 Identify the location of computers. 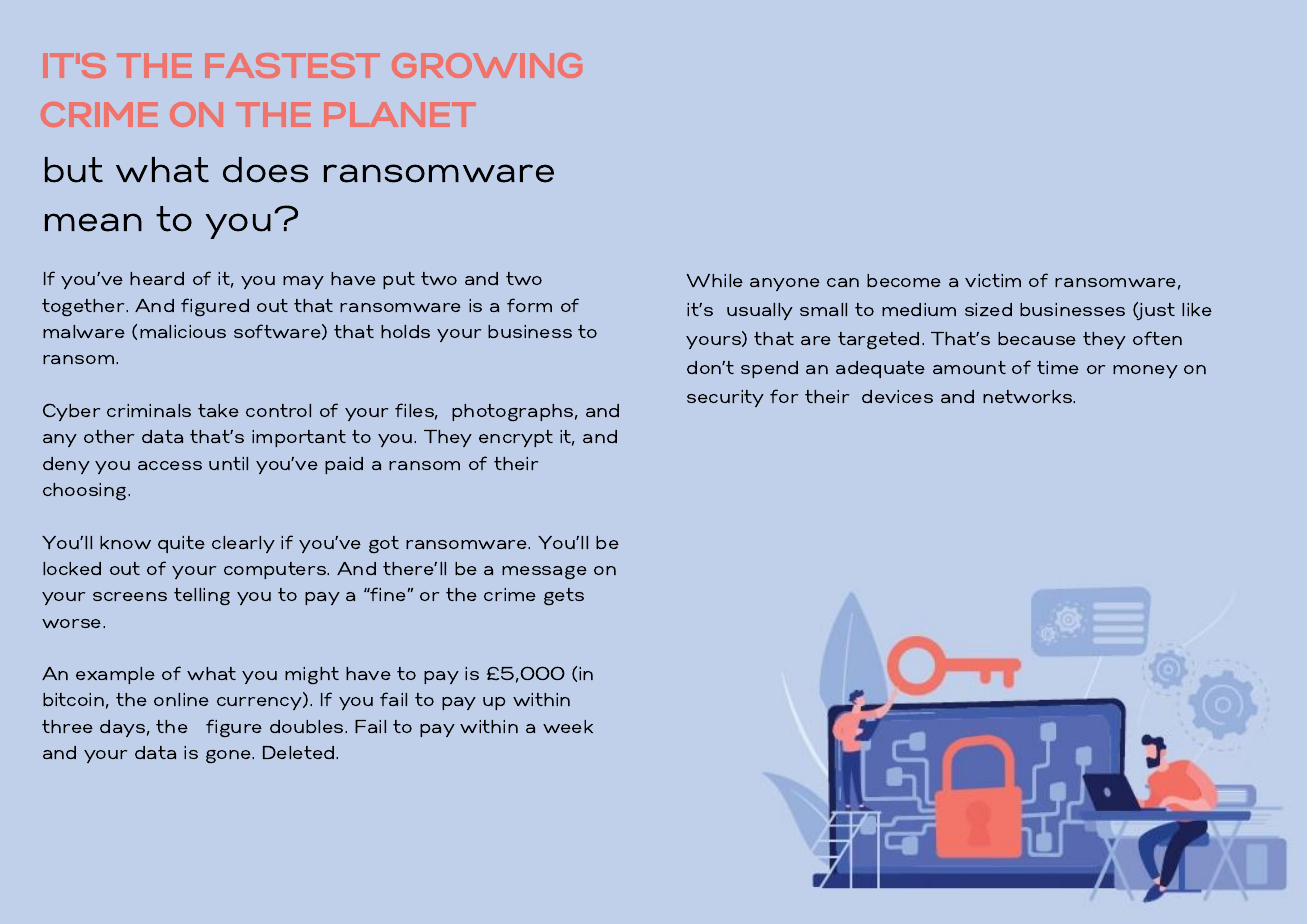
(276, 570).
